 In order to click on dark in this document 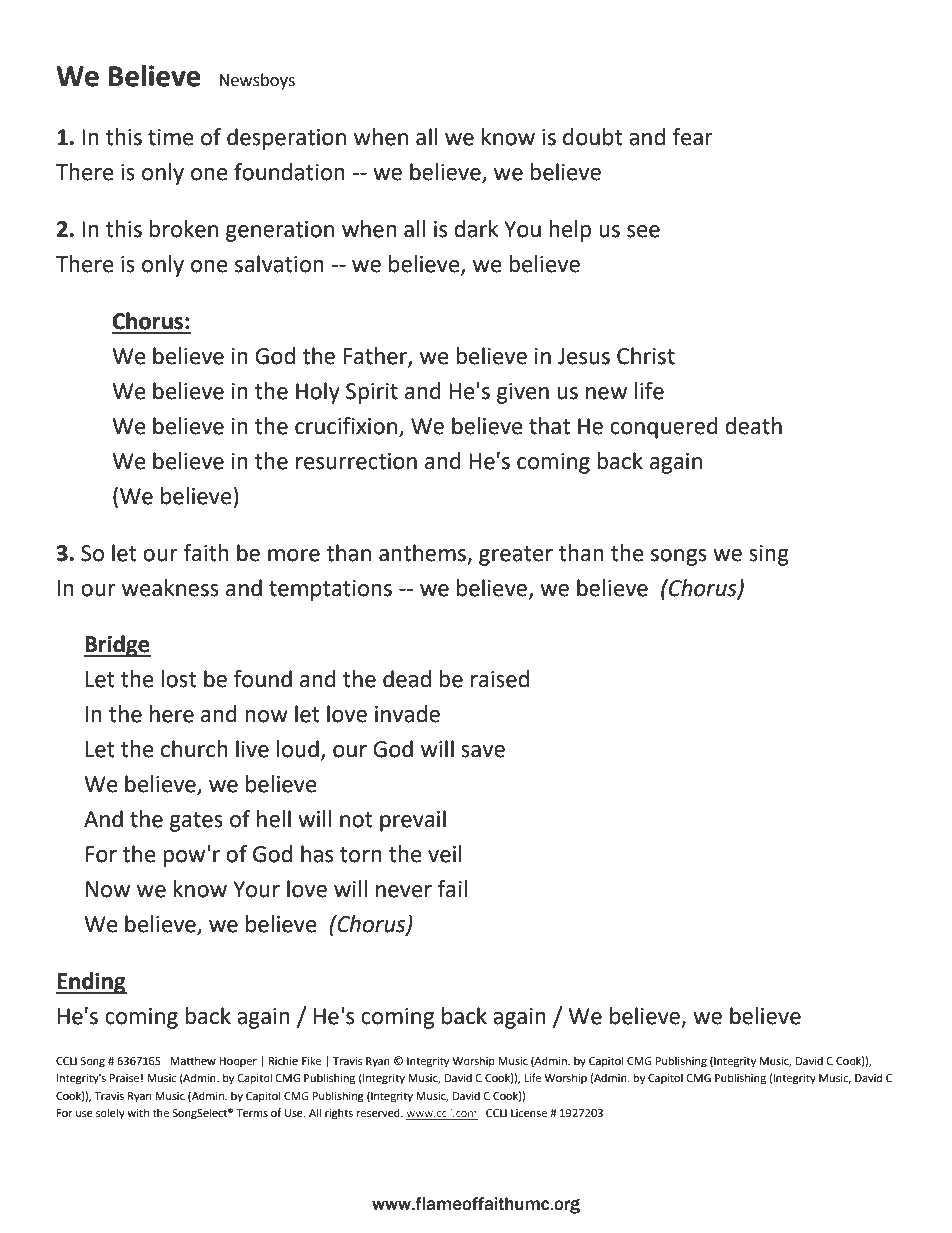, I will do `click(476, 229)`.
